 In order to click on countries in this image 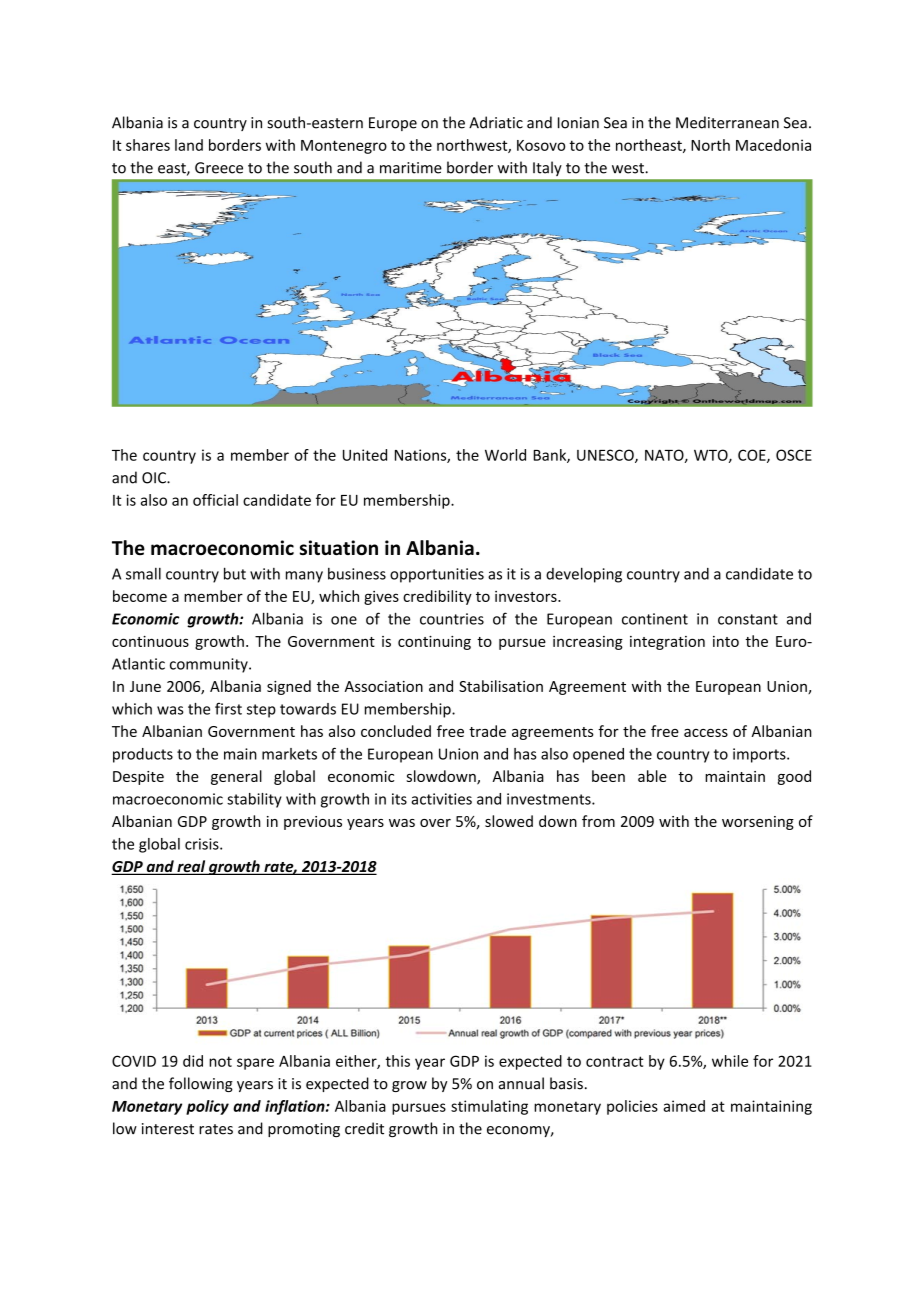, I will do `click(452, 619)`.
